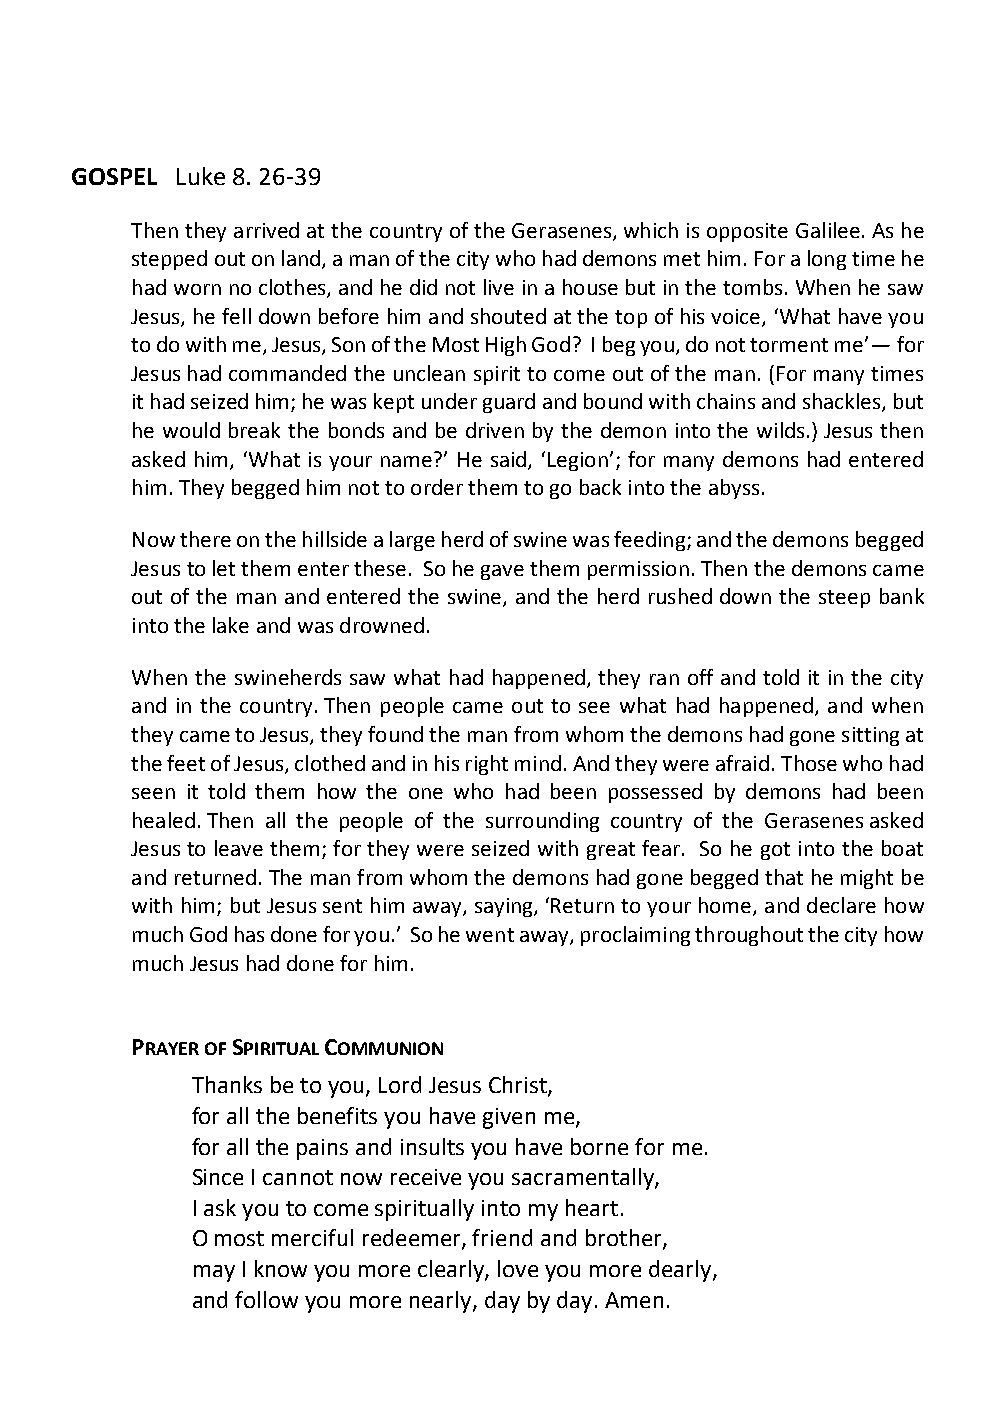  Describe the element at coordinates (239, 848) in the document. I see `leave` at that location.
